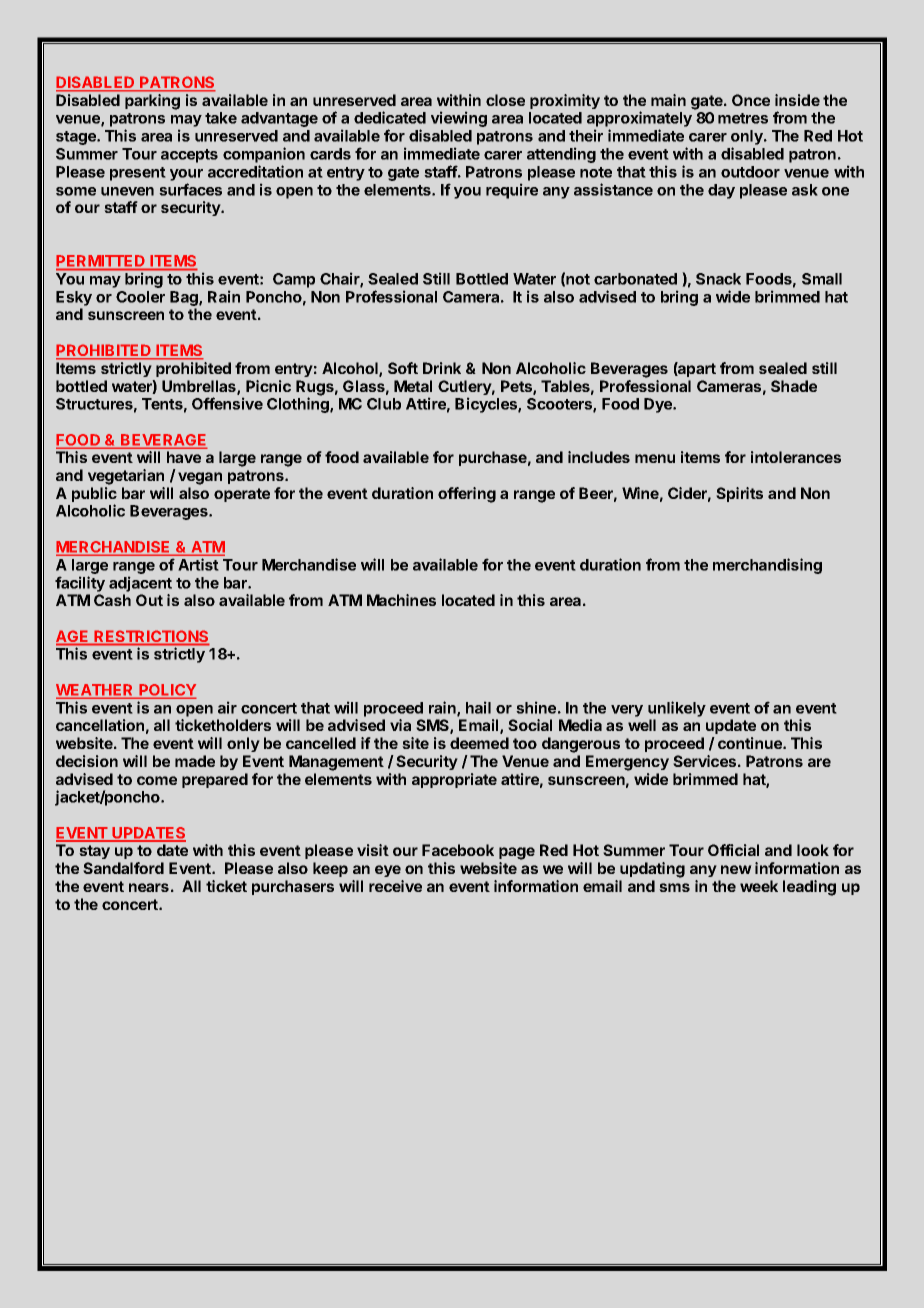 The image size is (924, 1308). Describe the element at coordinates (149, 887) in the page. I see `nears` at that location.
